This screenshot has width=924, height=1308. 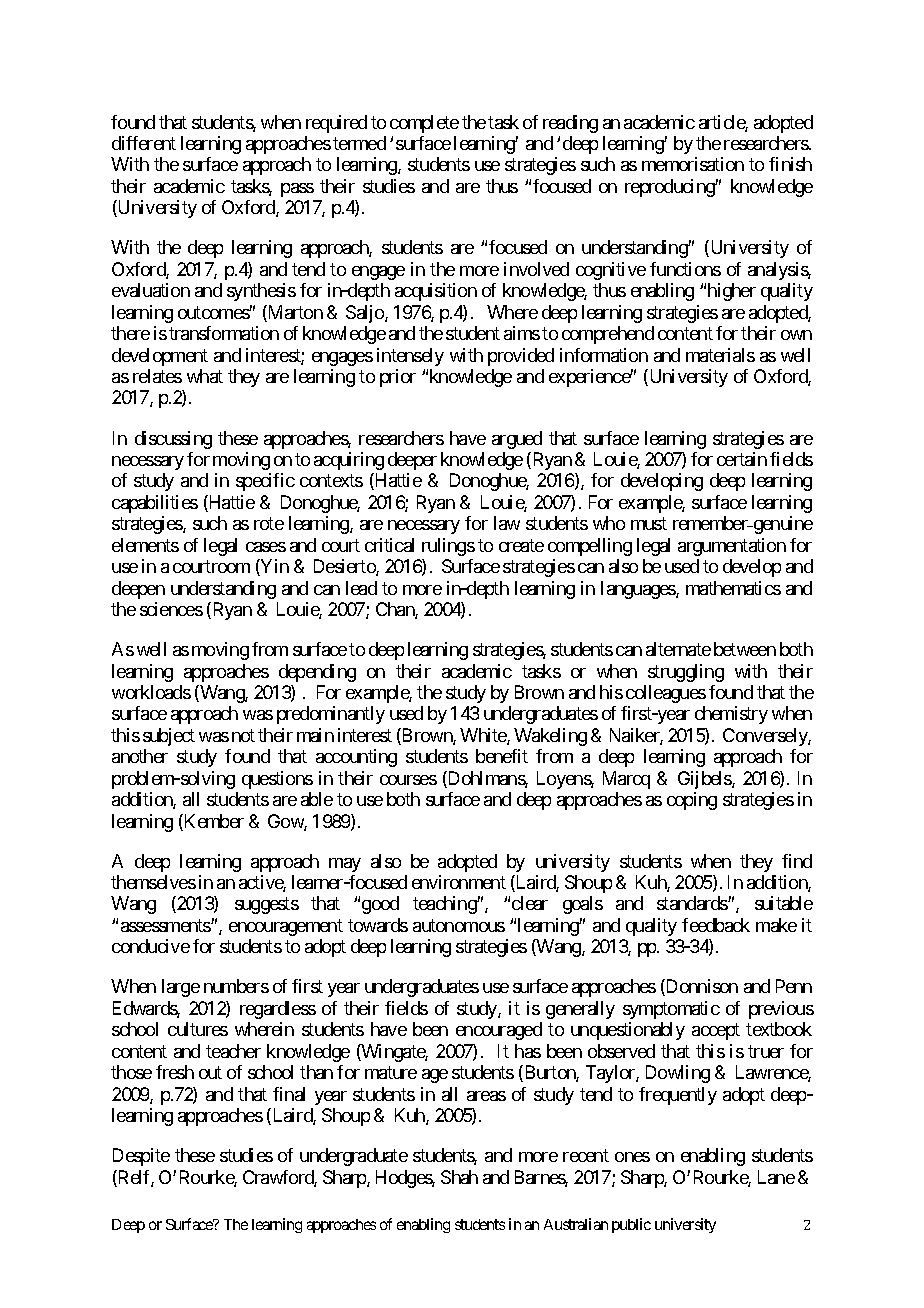 What do you see at coordinates (410, 357) in the screenshot?
I see `intensely` at bounding box center [410, 357].
